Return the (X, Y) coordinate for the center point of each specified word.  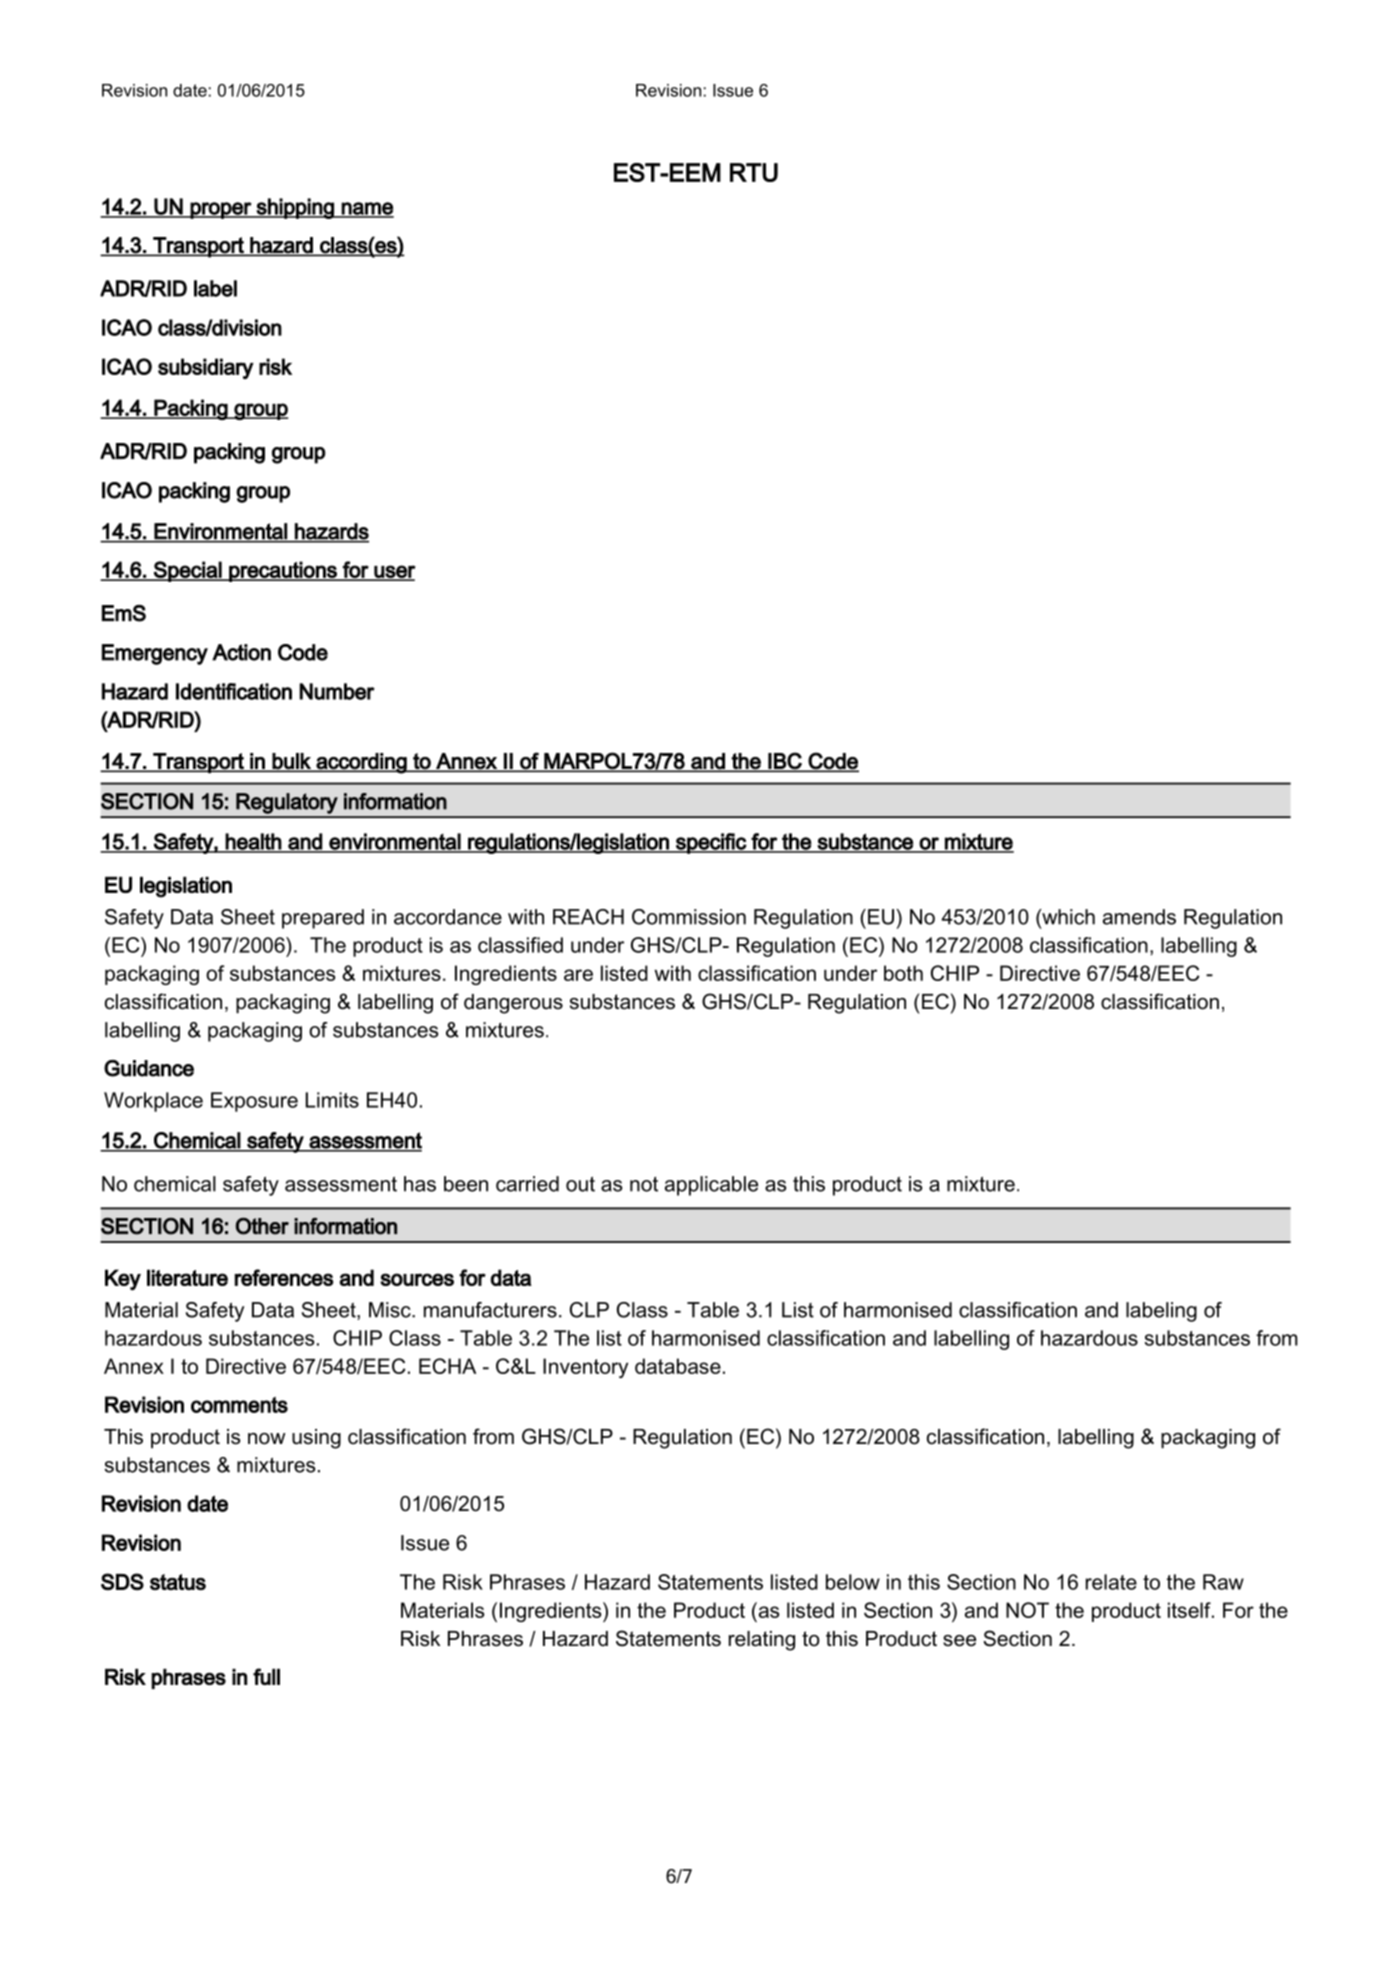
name (367, 209)
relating (762, 1641)
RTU (754, 172)
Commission (689, 917)
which (1067, 918)
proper (221, 210)
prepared (323, 919)
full (266, 1676)
